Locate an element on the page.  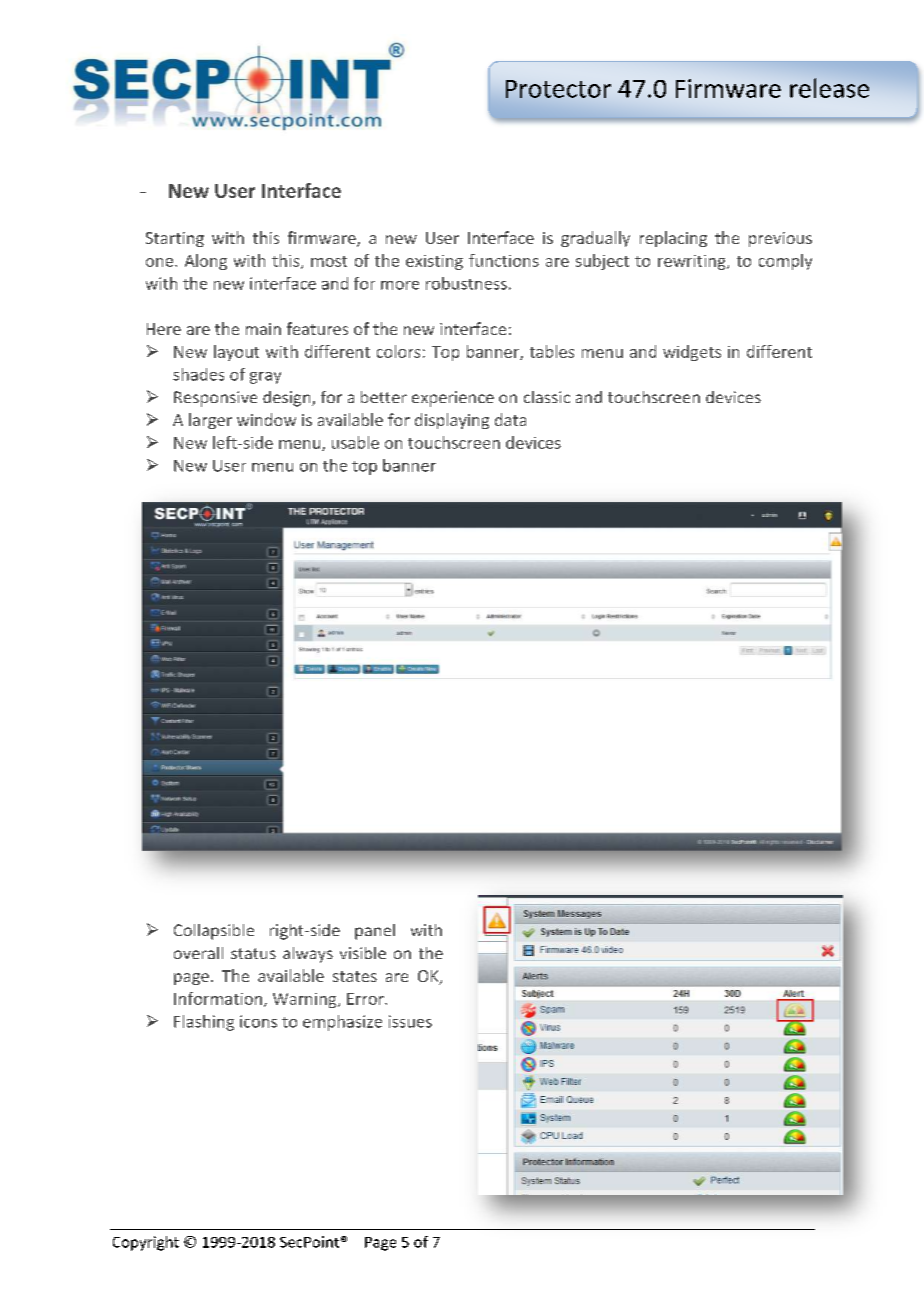
release is located at coordinates (829, 88).
